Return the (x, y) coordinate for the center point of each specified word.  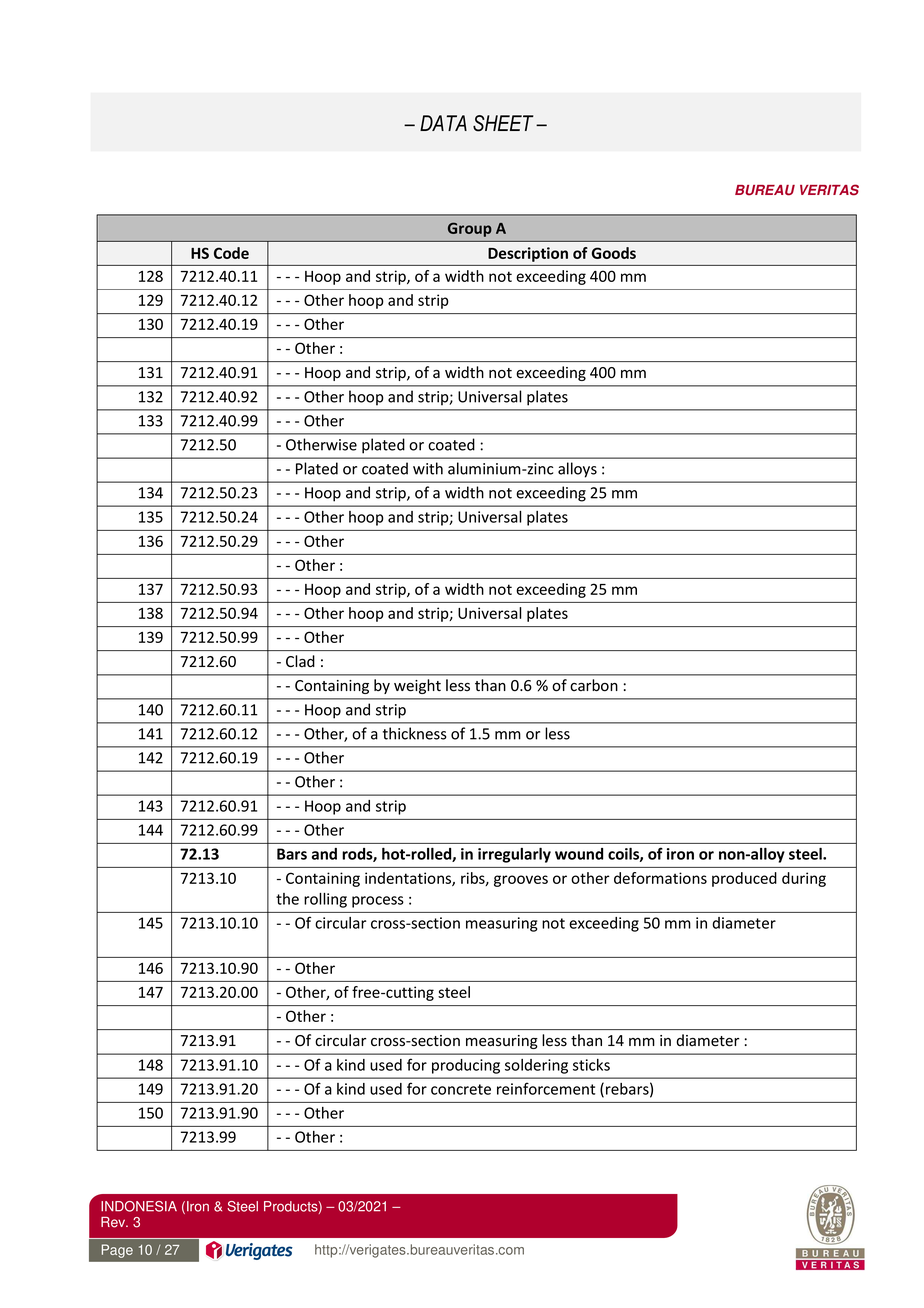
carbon (594, 685)
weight (417, 686)
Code (231, 253)
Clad (300, 661)
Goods (614, 253)
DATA (443, 123)
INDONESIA (139, 1206)
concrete (461, 1089)
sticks (591, 1065)
